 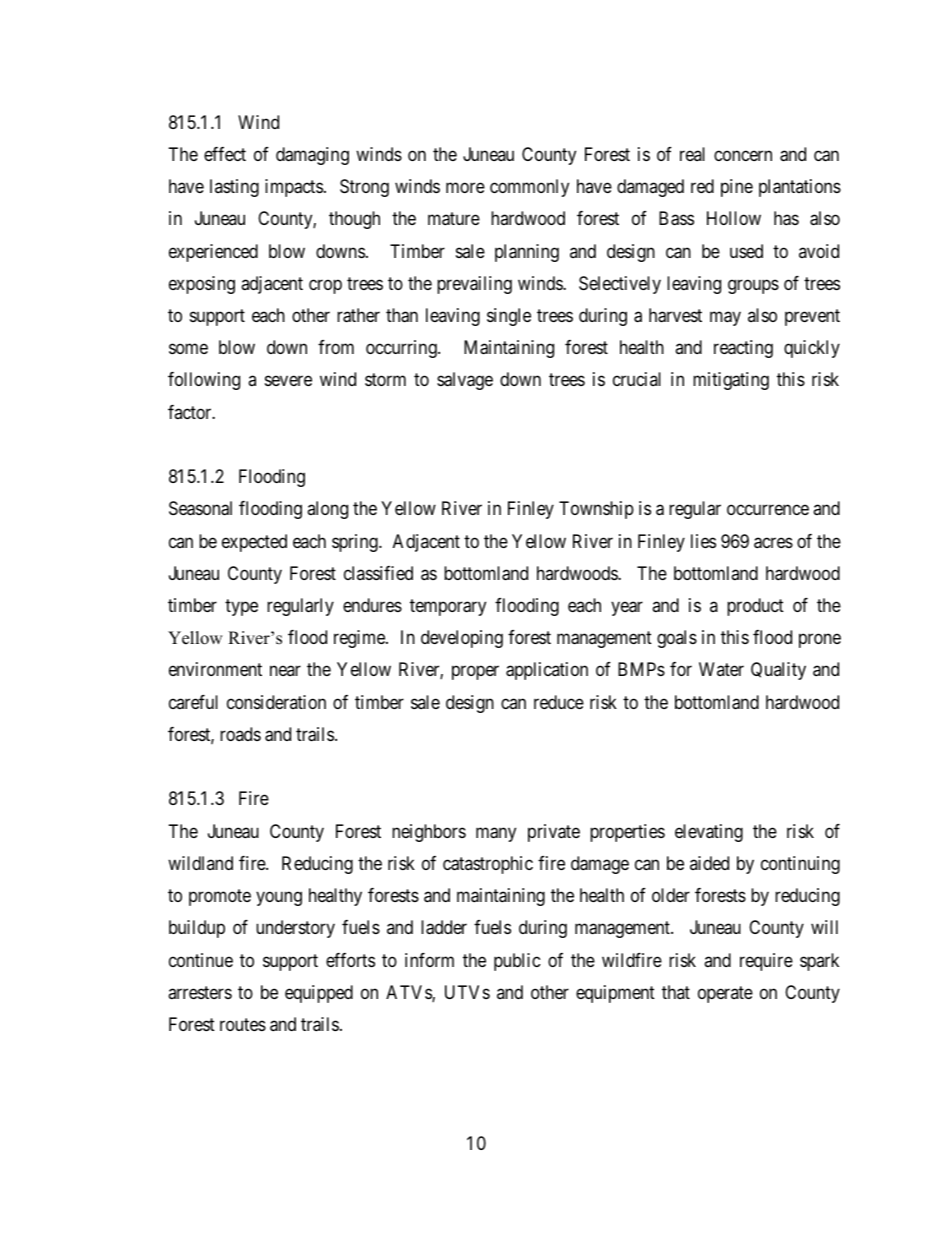 I want to click on pine, so click(x=737, y=188).
